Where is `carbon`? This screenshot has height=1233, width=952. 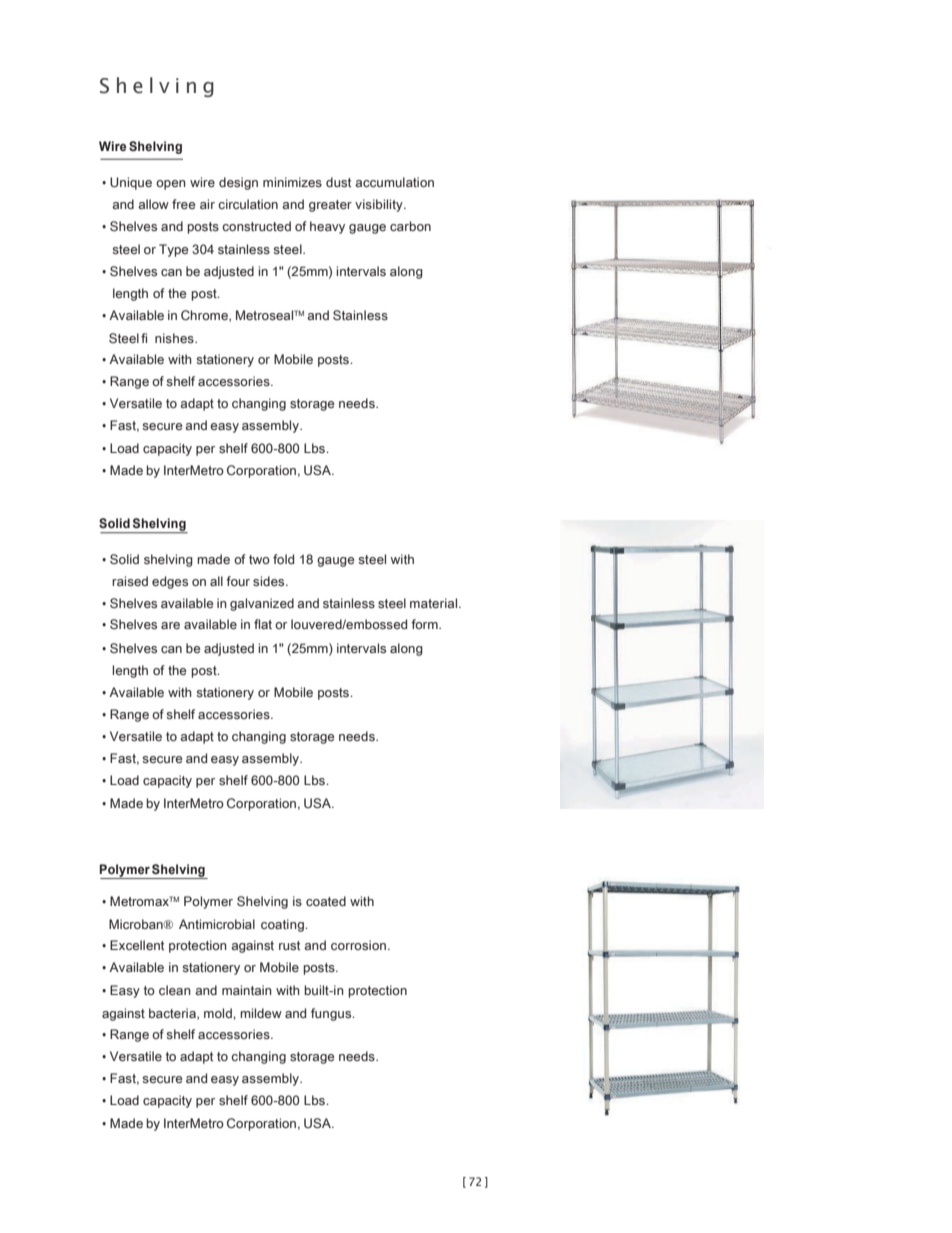 carbon is located at coordinates (410, 226).
